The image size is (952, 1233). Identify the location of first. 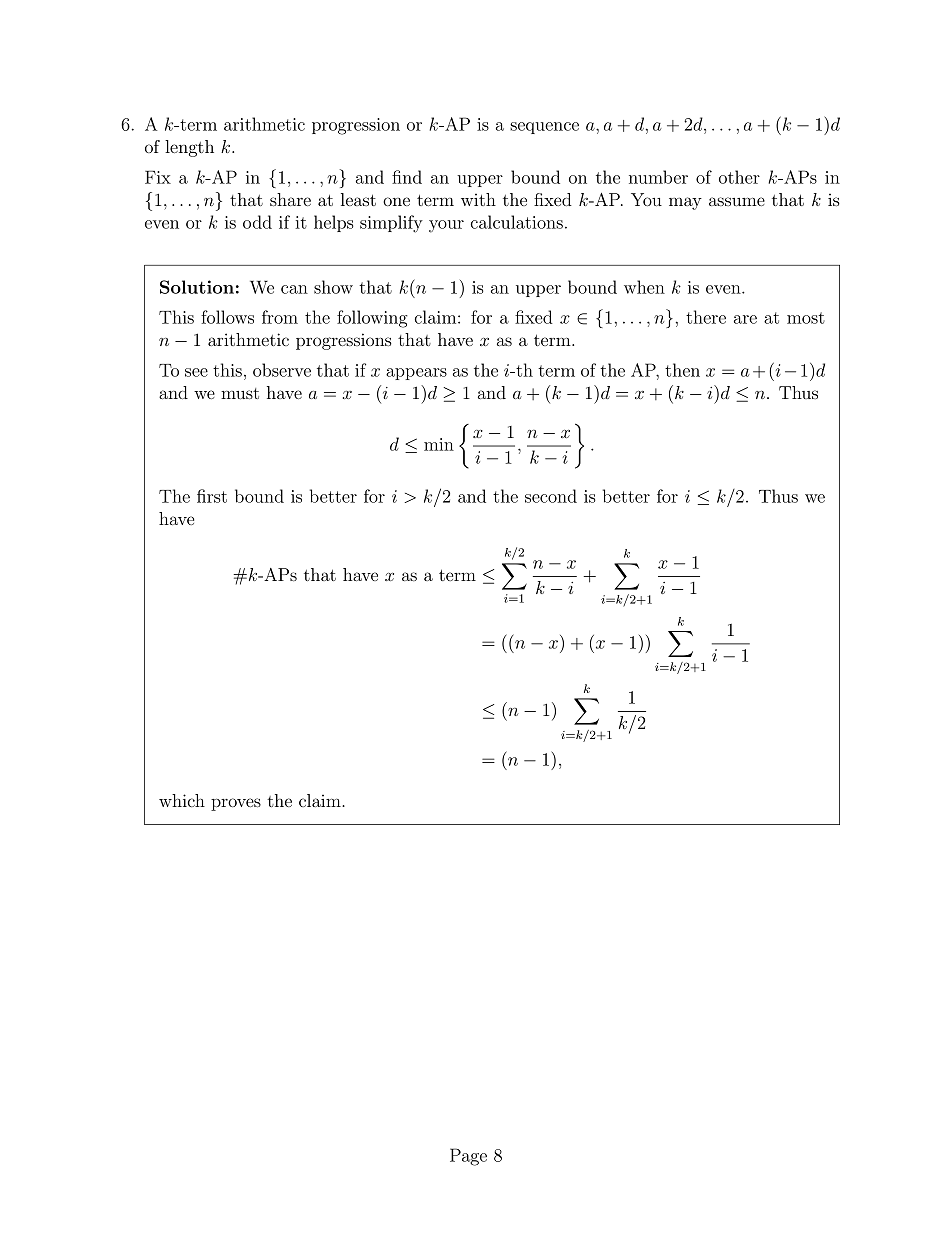
(212, 496).
